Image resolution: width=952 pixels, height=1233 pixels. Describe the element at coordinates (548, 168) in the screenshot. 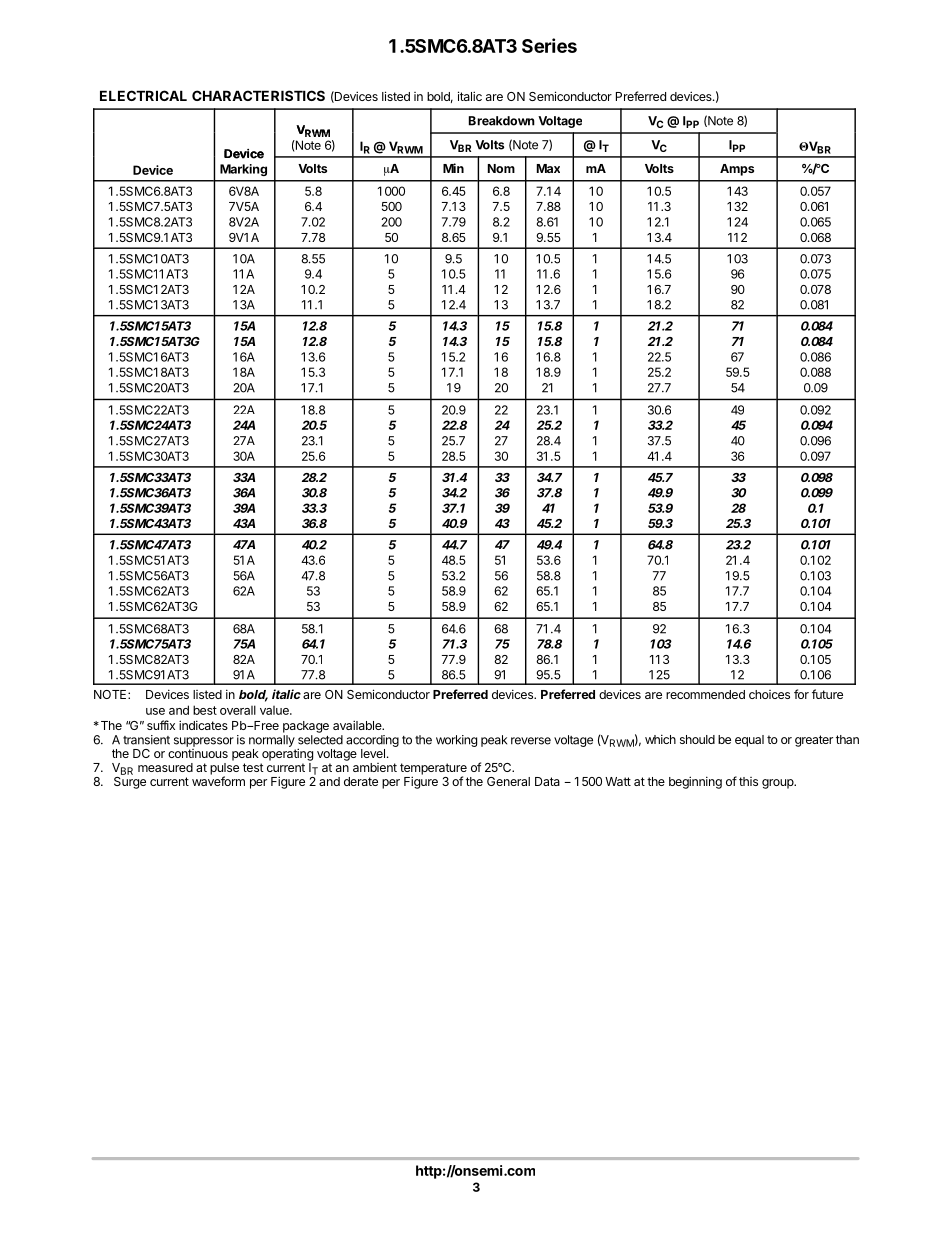

I see `Max` at that location.
